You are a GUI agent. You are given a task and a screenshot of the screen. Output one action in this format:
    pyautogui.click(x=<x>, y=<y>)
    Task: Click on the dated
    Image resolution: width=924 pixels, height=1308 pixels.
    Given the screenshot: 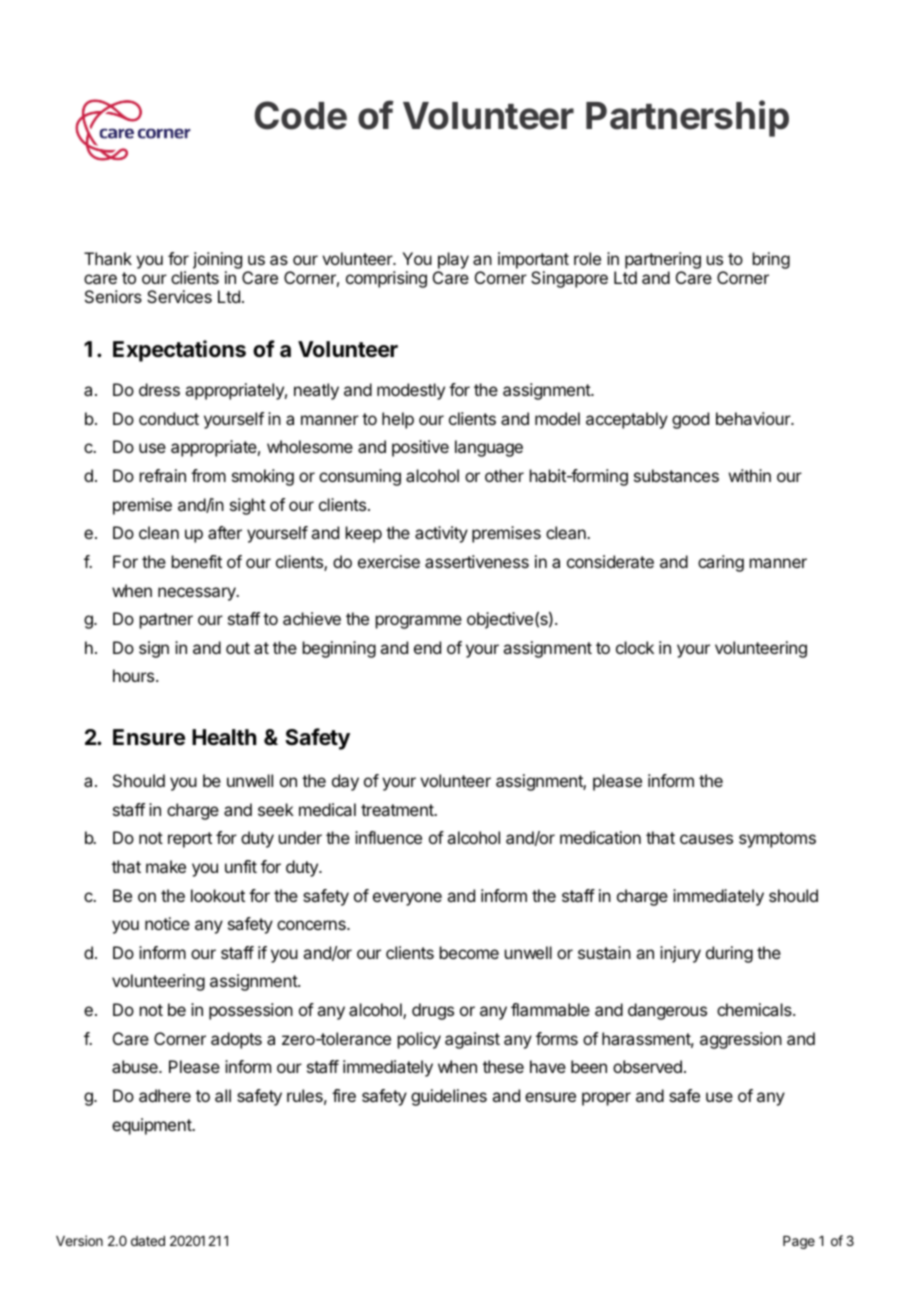 What is the action you would take?
    pyautogui.click(x=148, y=1241)
